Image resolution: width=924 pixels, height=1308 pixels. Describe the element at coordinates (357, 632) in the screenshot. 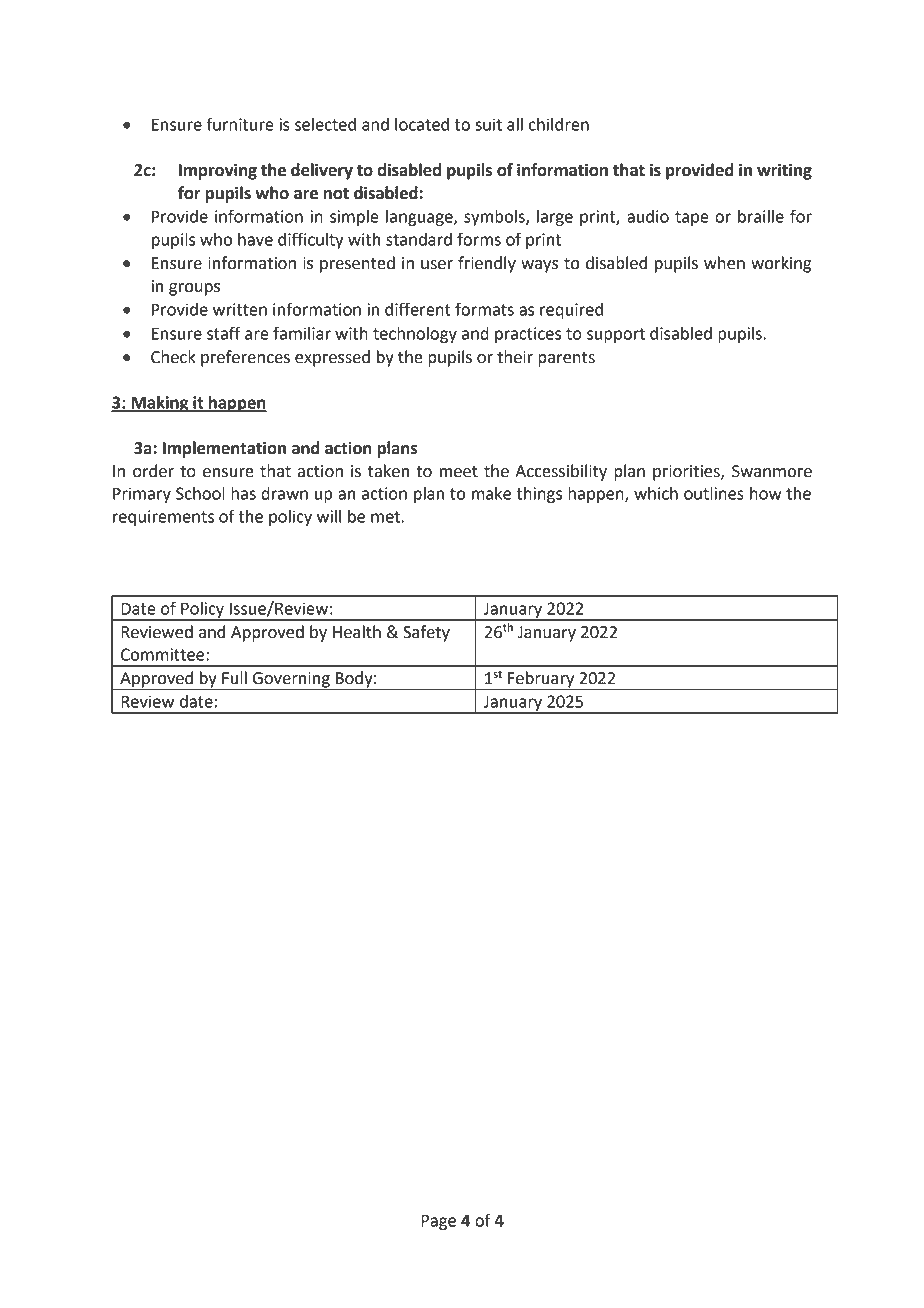

I see `Health` at that location.
